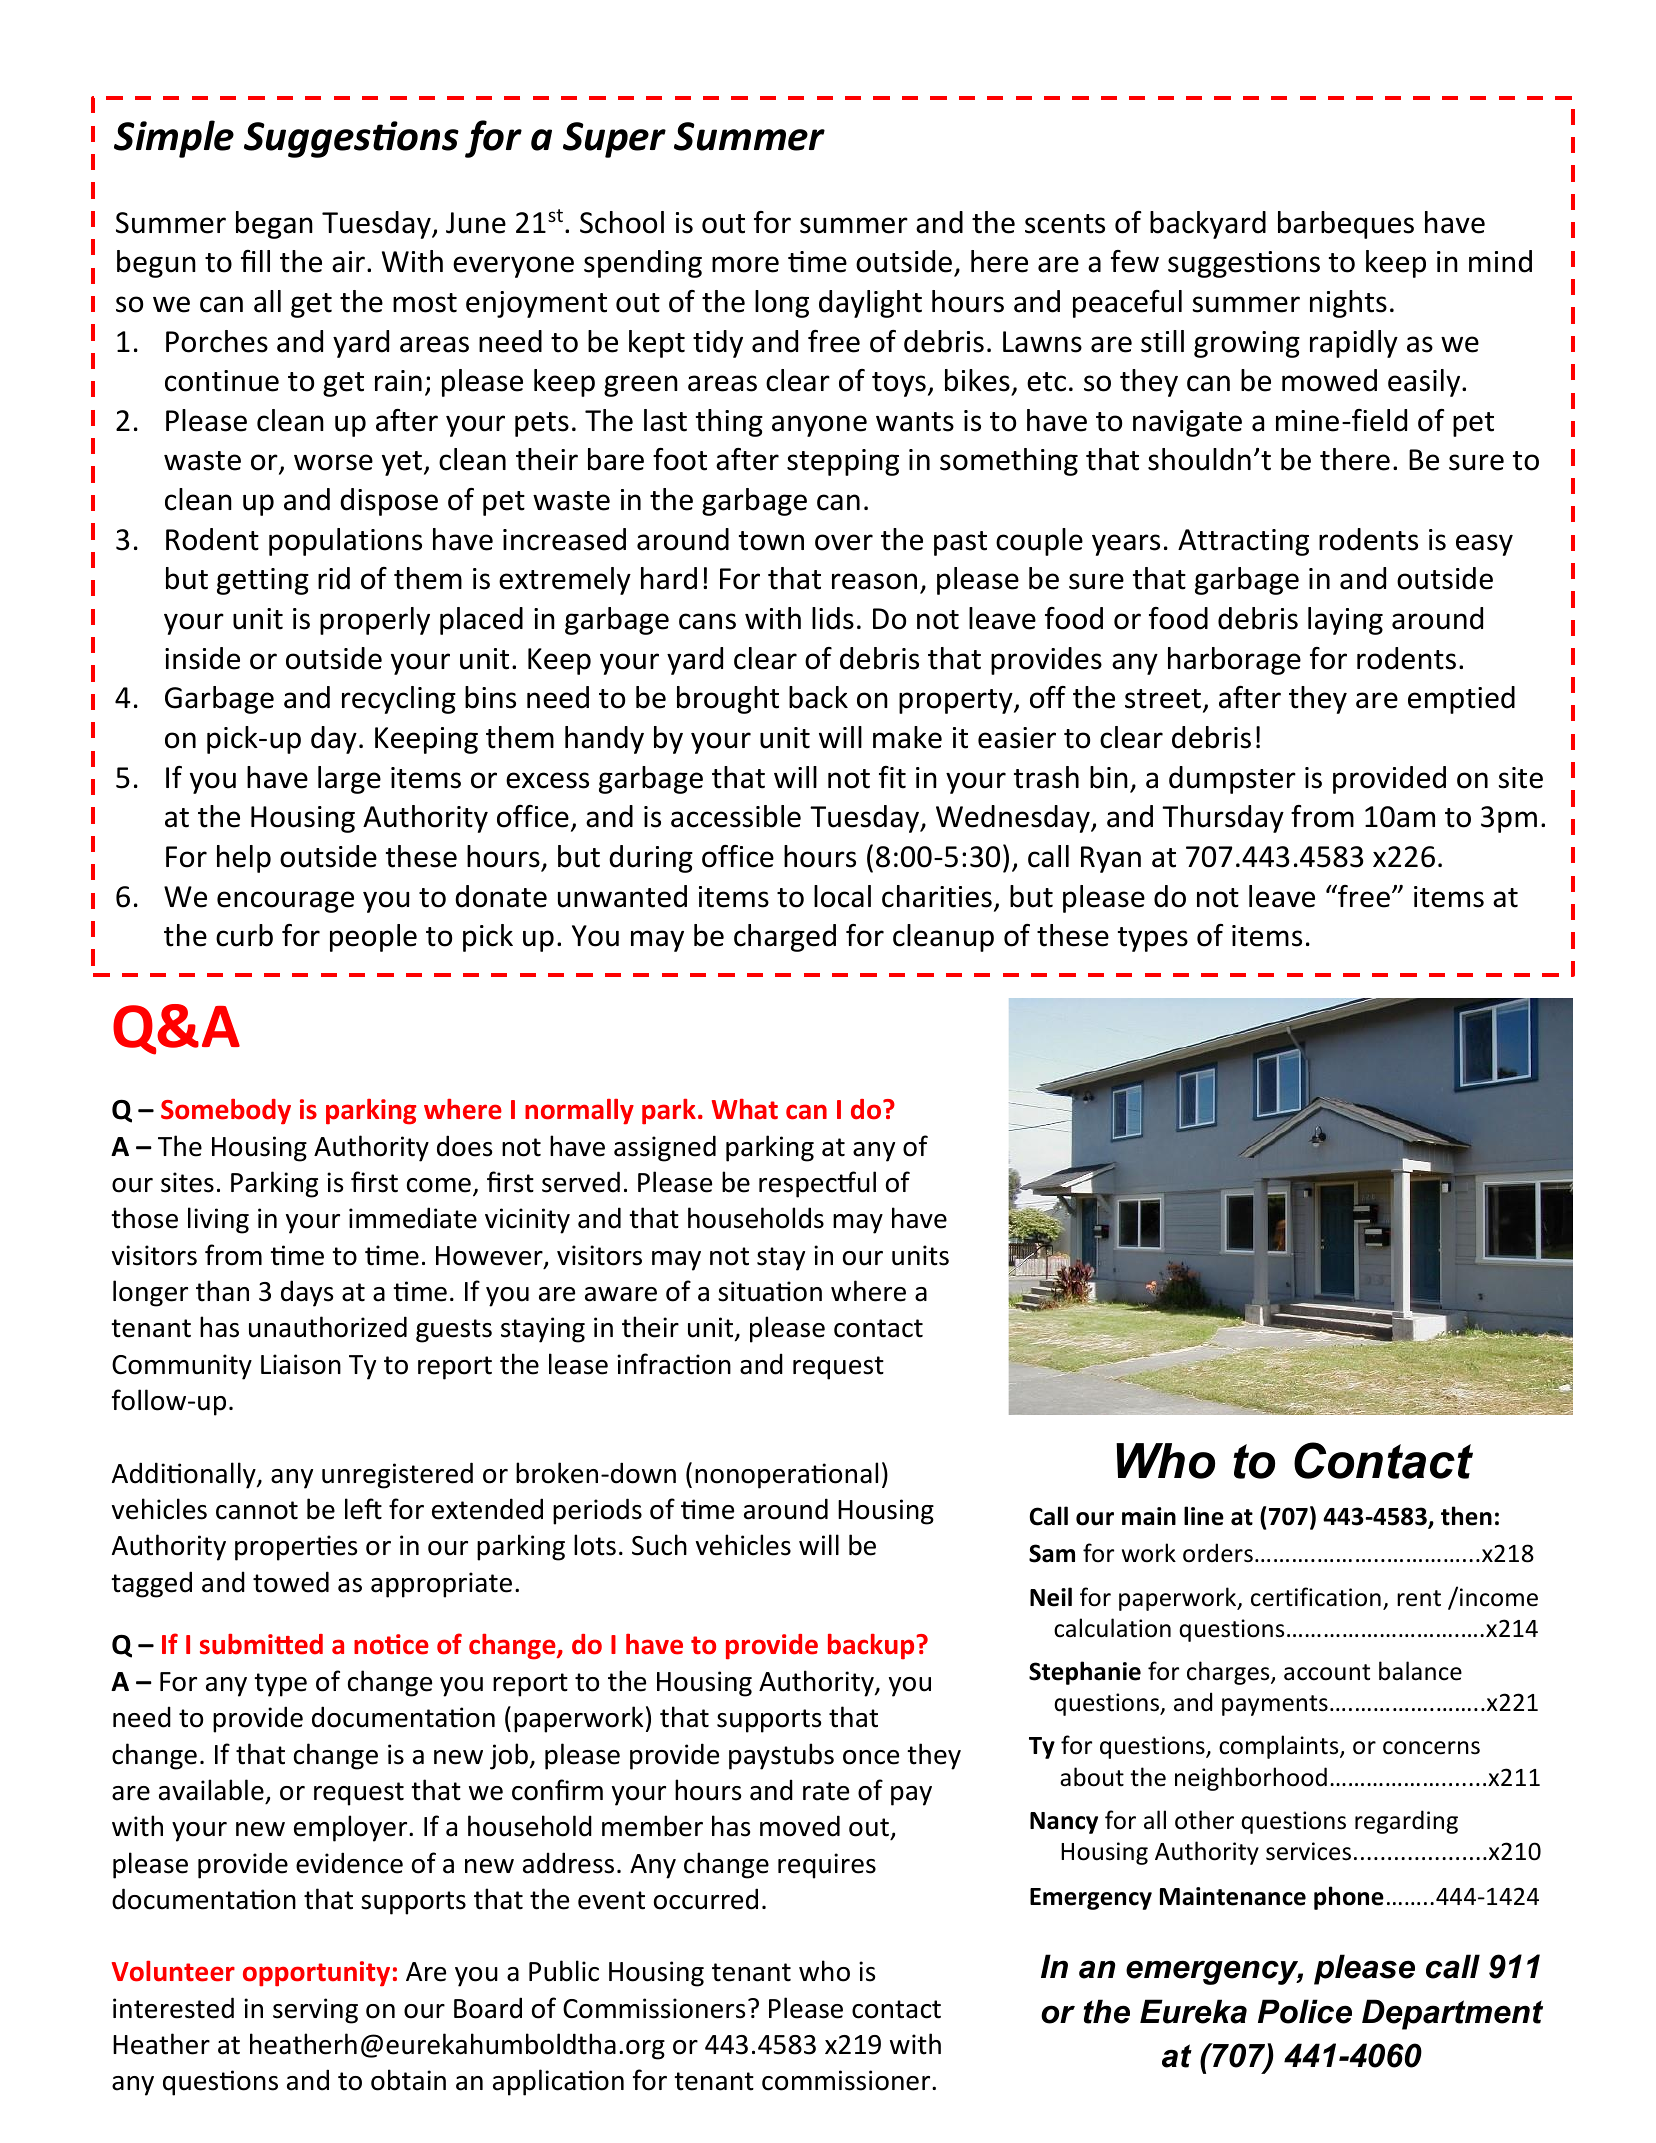  I want to click on What, so click(745, 1109).
